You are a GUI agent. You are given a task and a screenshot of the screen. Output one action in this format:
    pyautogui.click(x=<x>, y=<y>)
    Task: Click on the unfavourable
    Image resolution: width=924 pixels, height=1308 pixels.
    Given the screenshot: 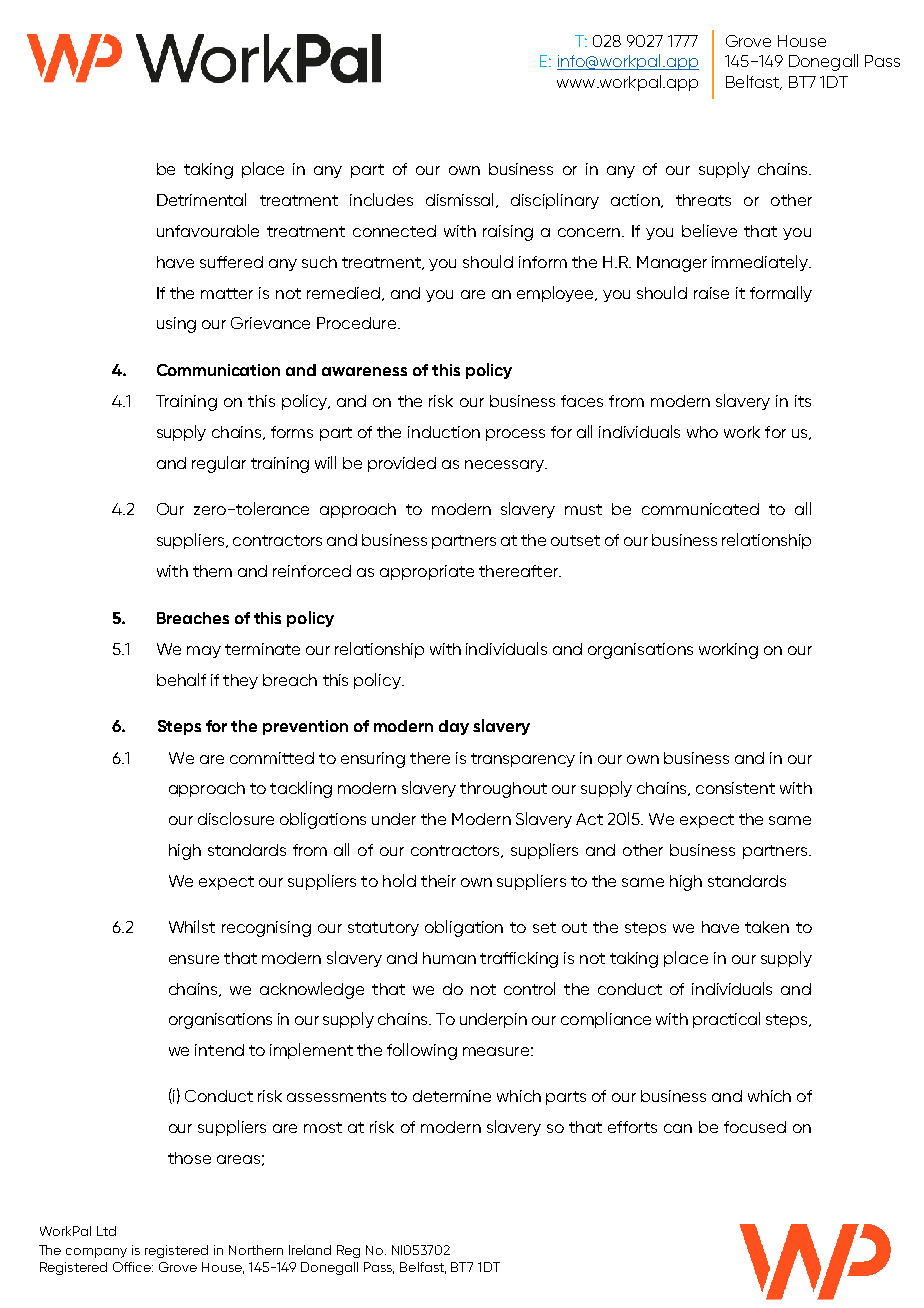 What is the action you would take?
    pyautogui.click(x=208, y=230)
